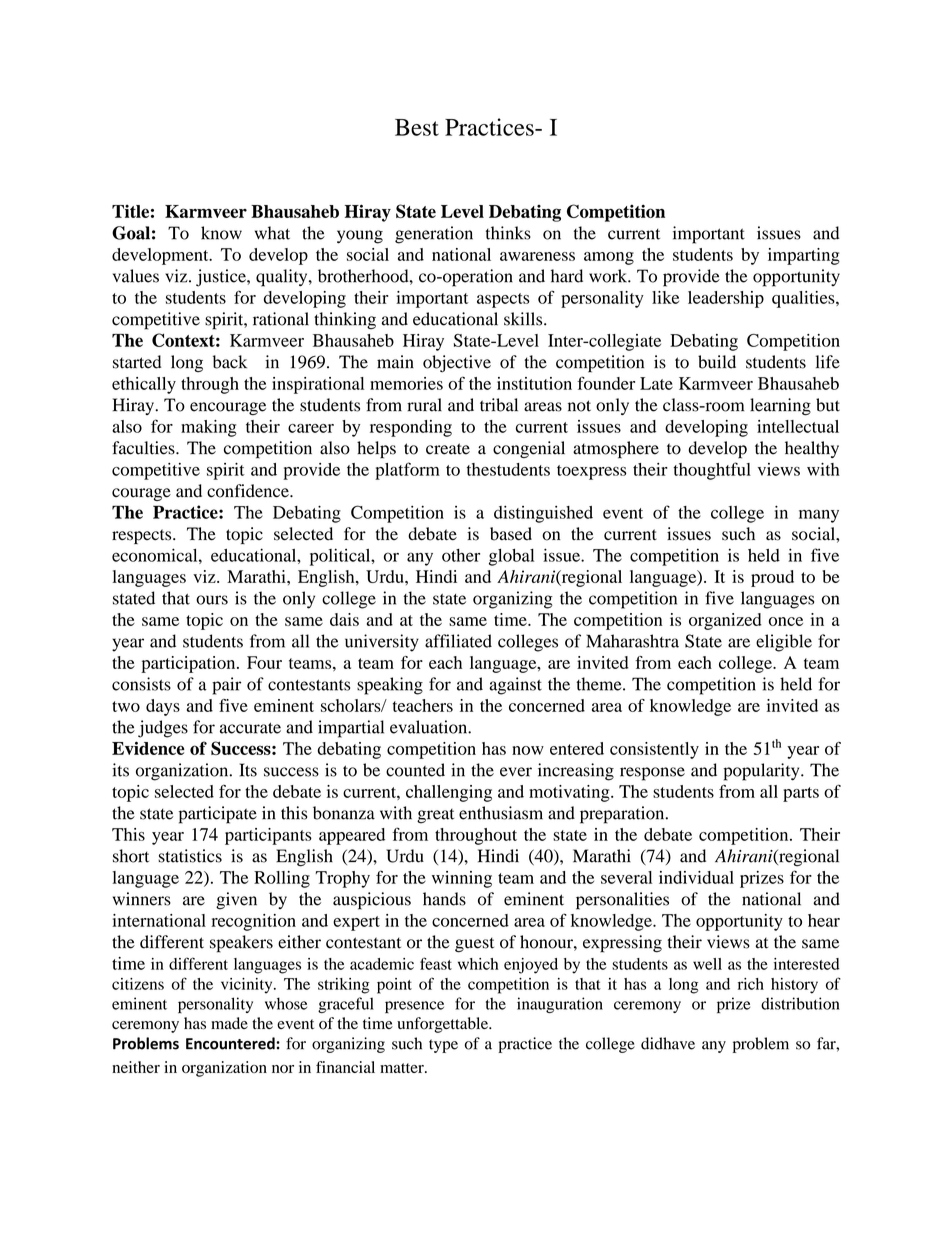 The height and width of the document is (1233, 952). Describe the element at coordinates (230, 1043) in the document. I see `Encountered` at that location.
